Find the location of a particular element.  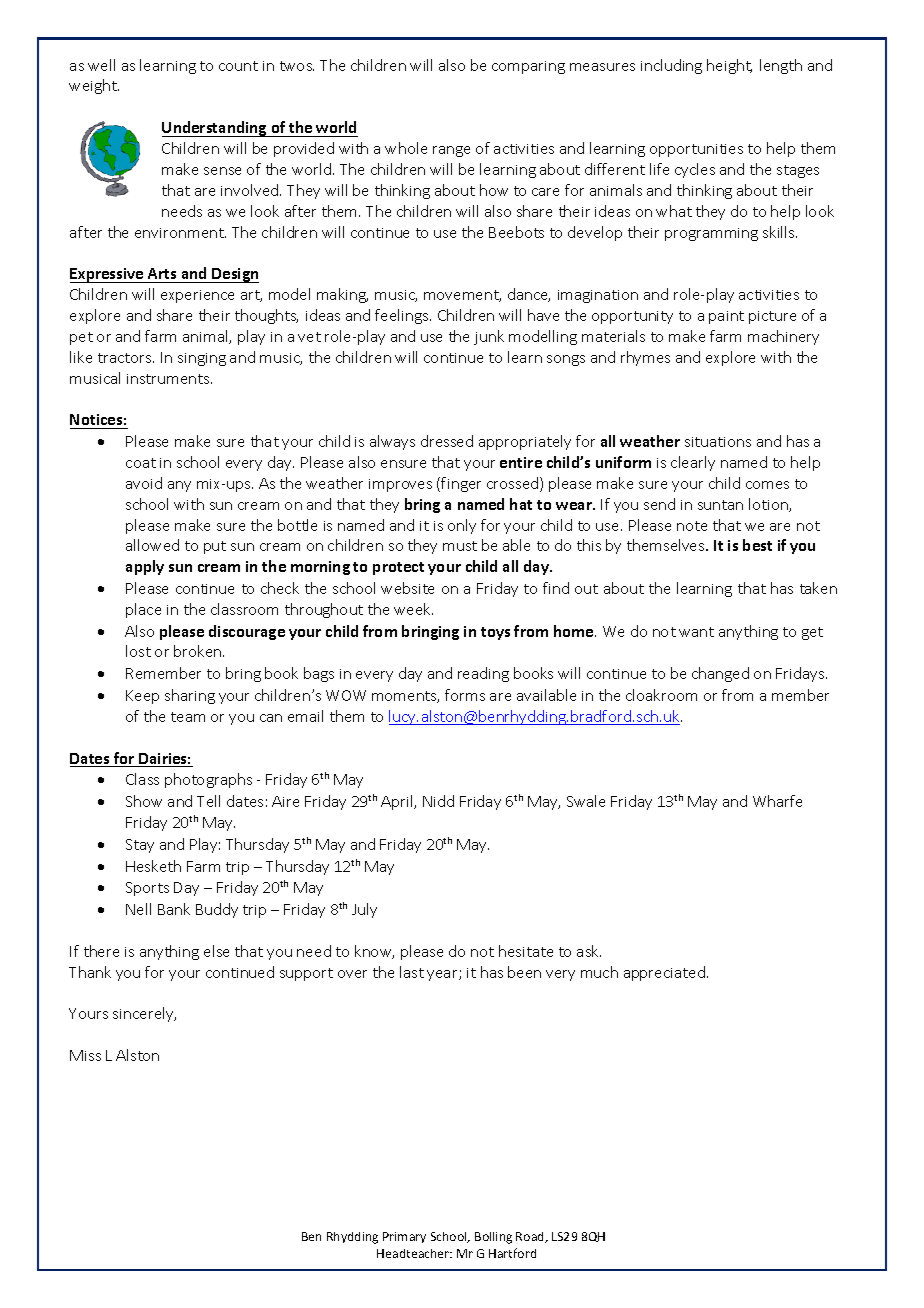

Primary is located at coordinates (404, 1237).
